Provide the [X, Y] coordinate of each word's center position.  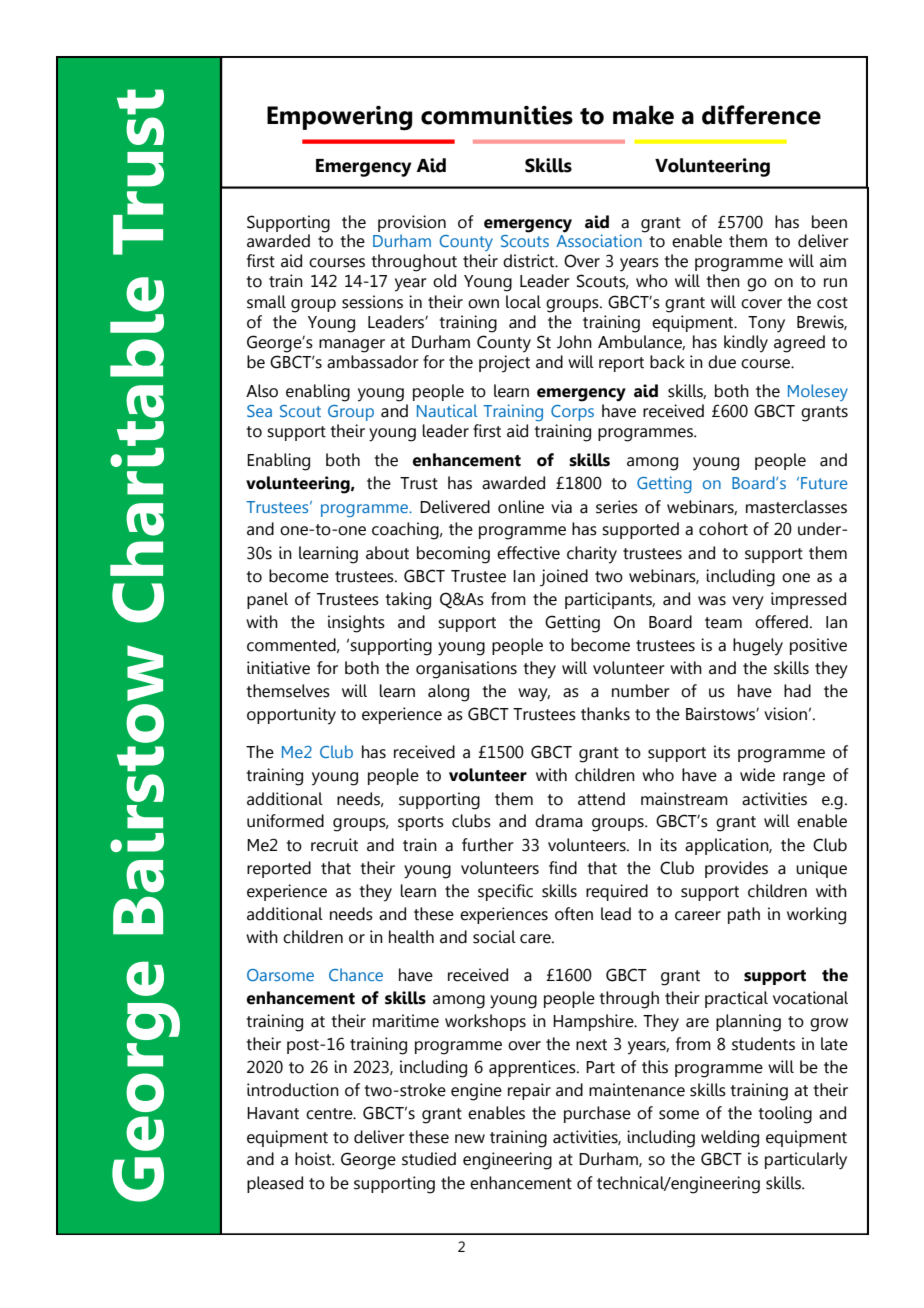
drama [559, 821]
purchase [597, 1114]
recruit [334, 845]
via [561, 507]
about [387, 553]
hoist [314, 1159]
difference [761, 115]
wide [757, 775]
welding [730, 1139]
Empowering [340, 118]
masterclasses [796, 507]
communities [497, 115]
